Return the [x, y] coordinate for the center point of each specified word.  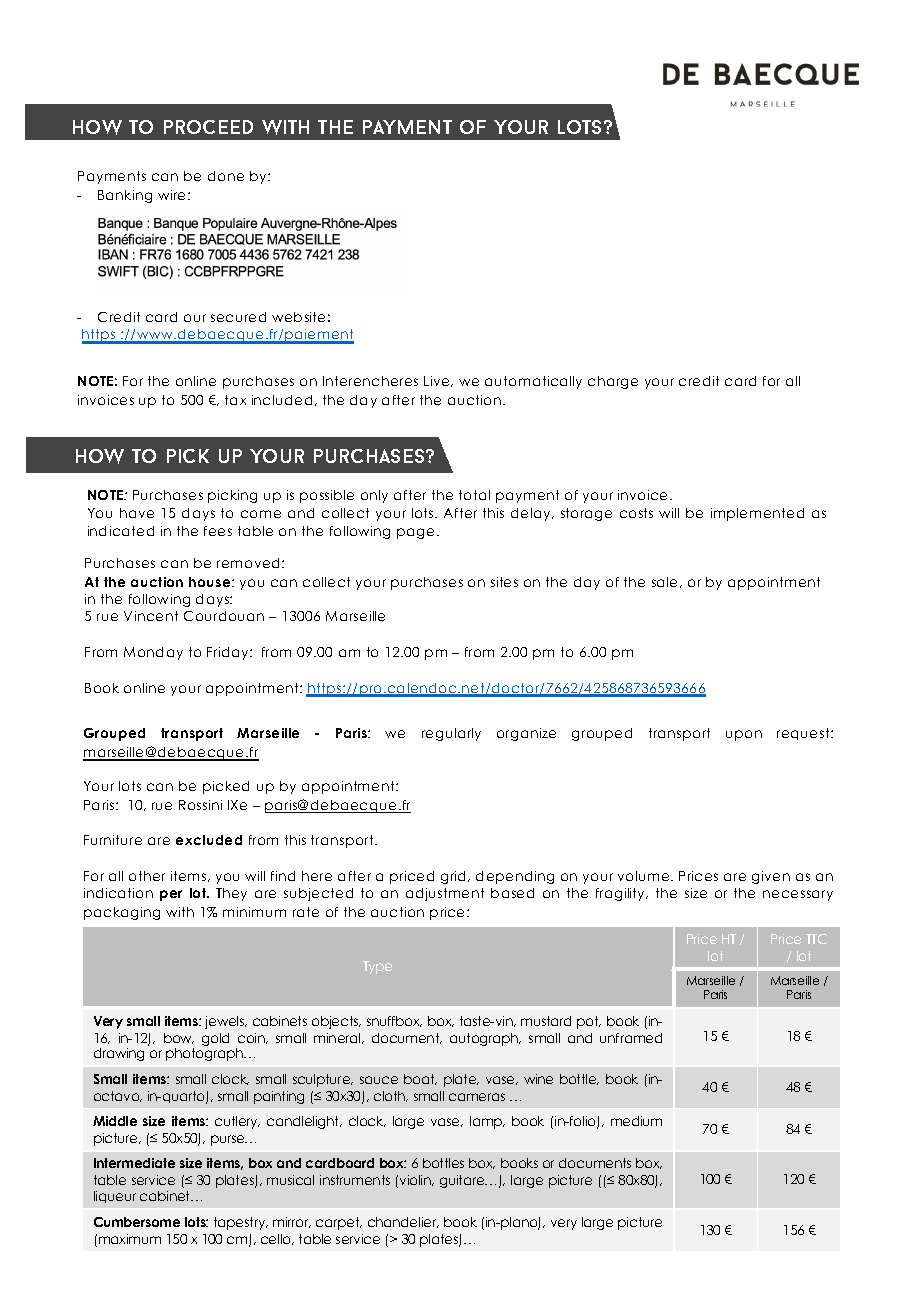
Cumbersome [137, 1222]
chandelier [403, 1222]
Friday [229, 653]
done [226, 176]
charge [613, 382]
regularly [451, 734]
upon [744, 735]
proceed [208, 127]
